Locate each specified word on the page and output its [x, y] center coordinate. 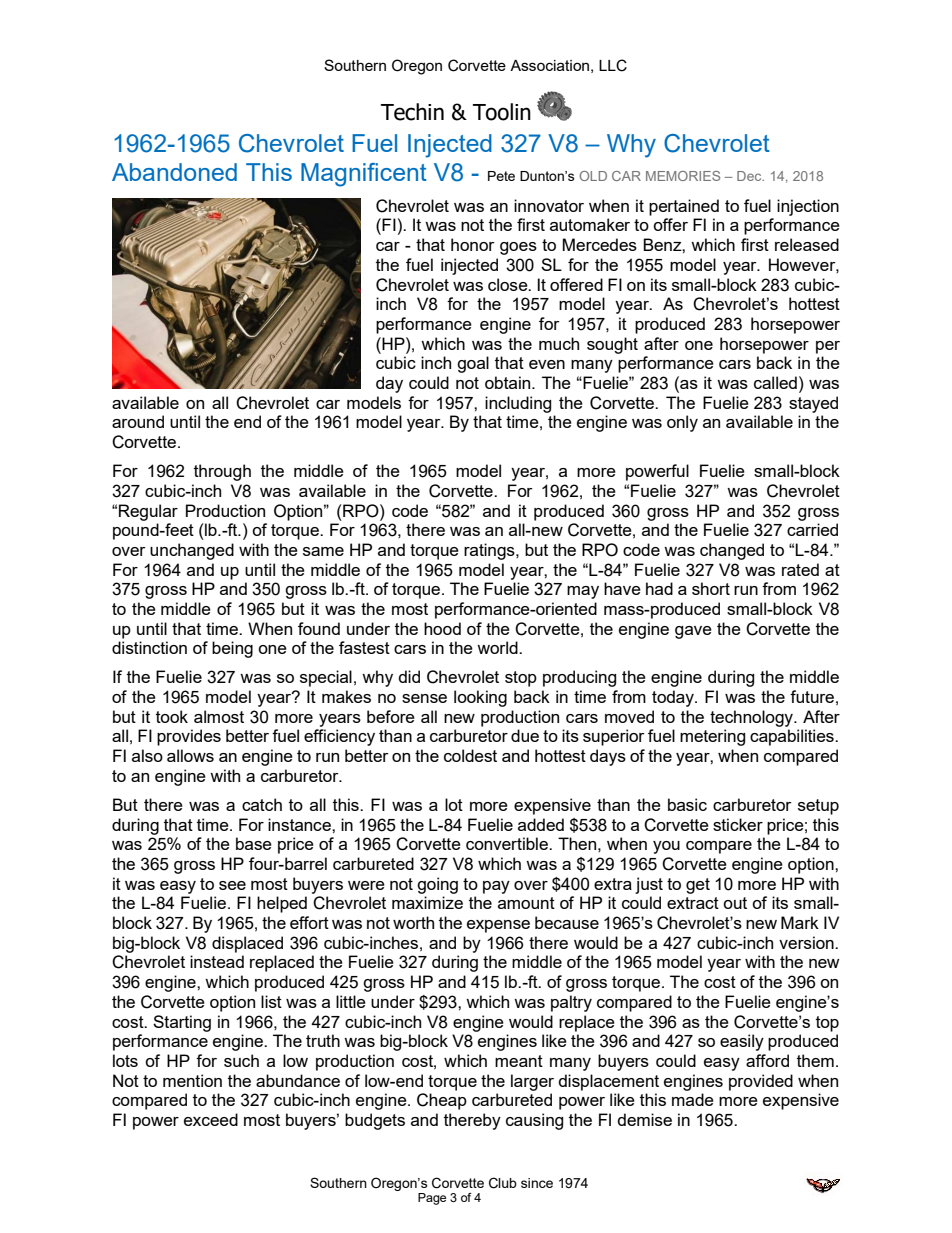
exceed [211, 1119]
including [518, 404]
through [222, 472]
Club [503, 1183]
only [682, 423]
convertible [508, 843]
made [693, 1099]
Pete [501, 176]
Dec [750, 176]
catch [262, 804]
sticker [738, 824]
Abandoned [174, 172]
